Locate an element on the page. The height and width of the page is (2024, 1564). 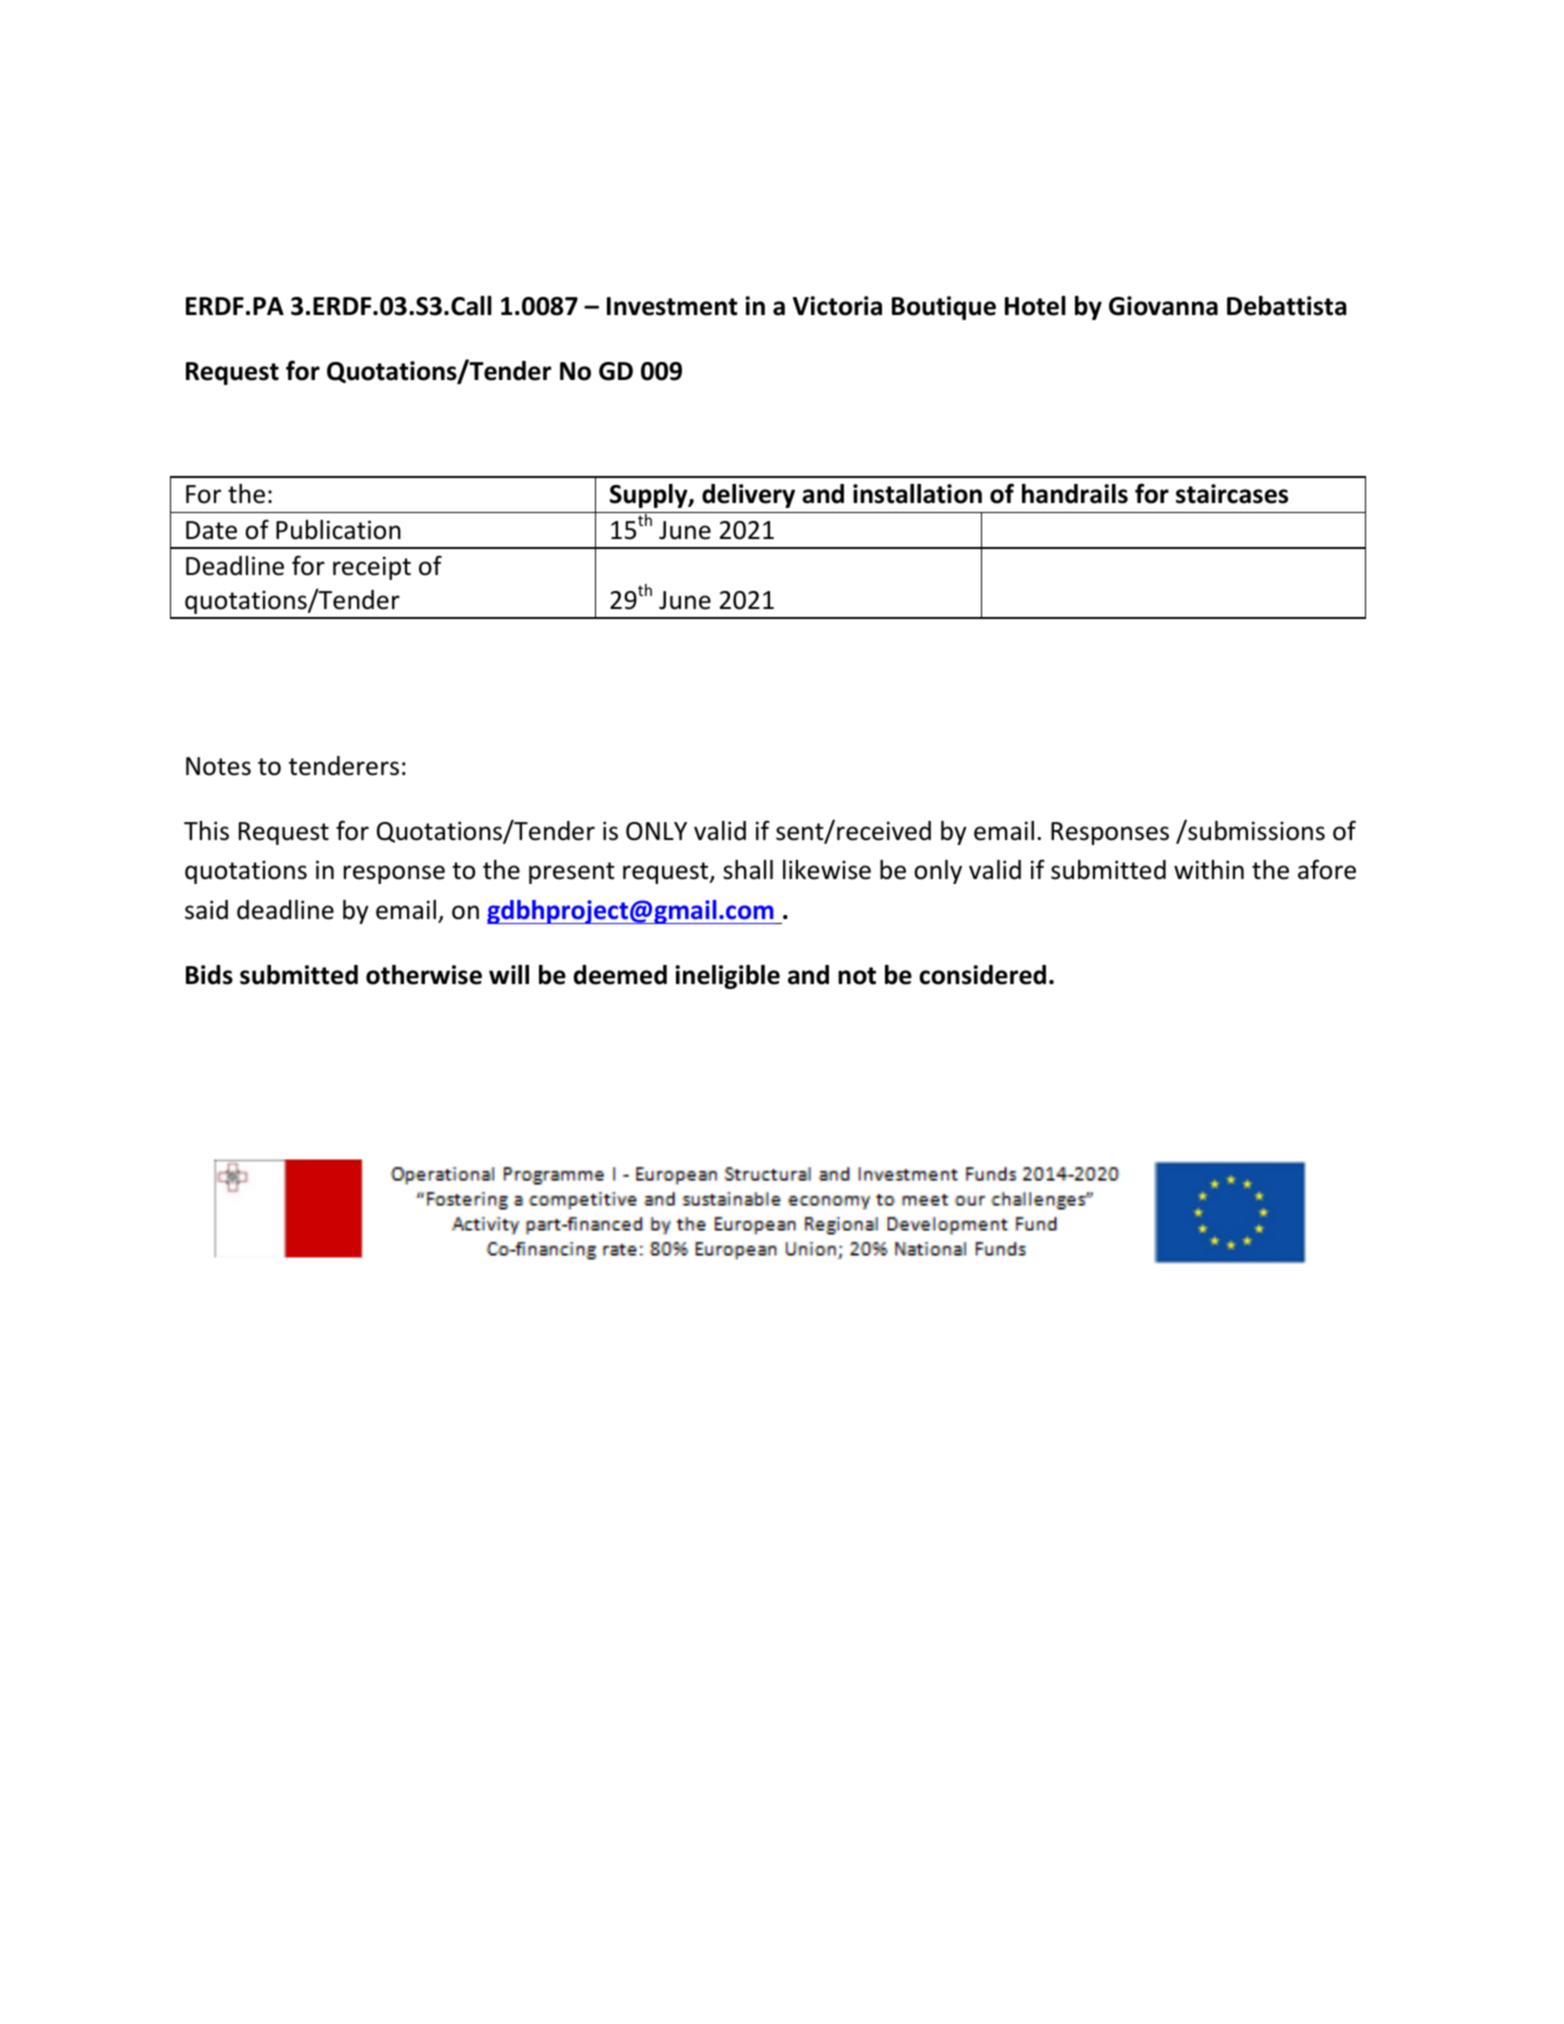
installation is located at coordinates (917, 494).
